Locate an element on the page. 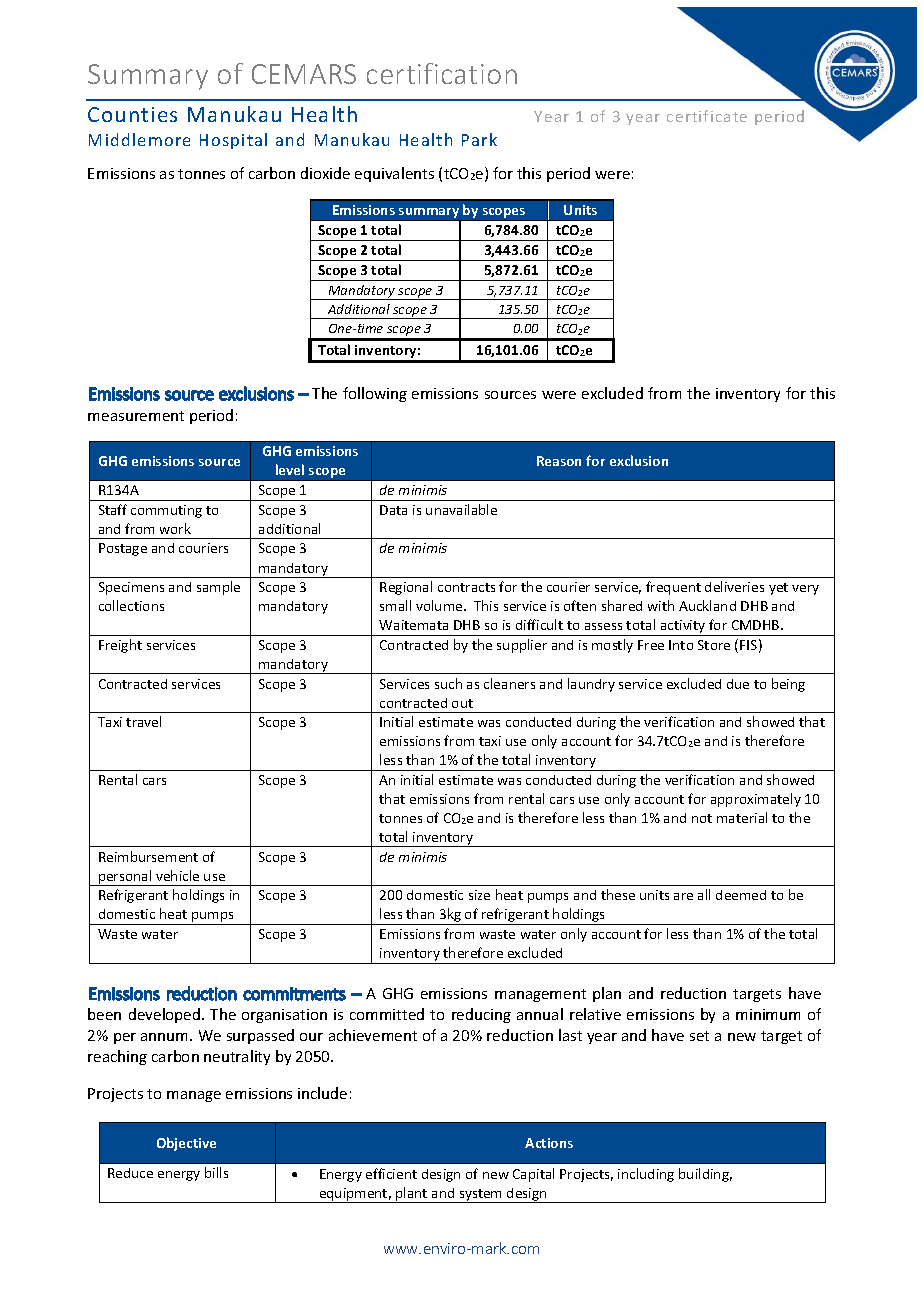 The image size is (924, 1308). commuting is located at coordinates (166, 511).
